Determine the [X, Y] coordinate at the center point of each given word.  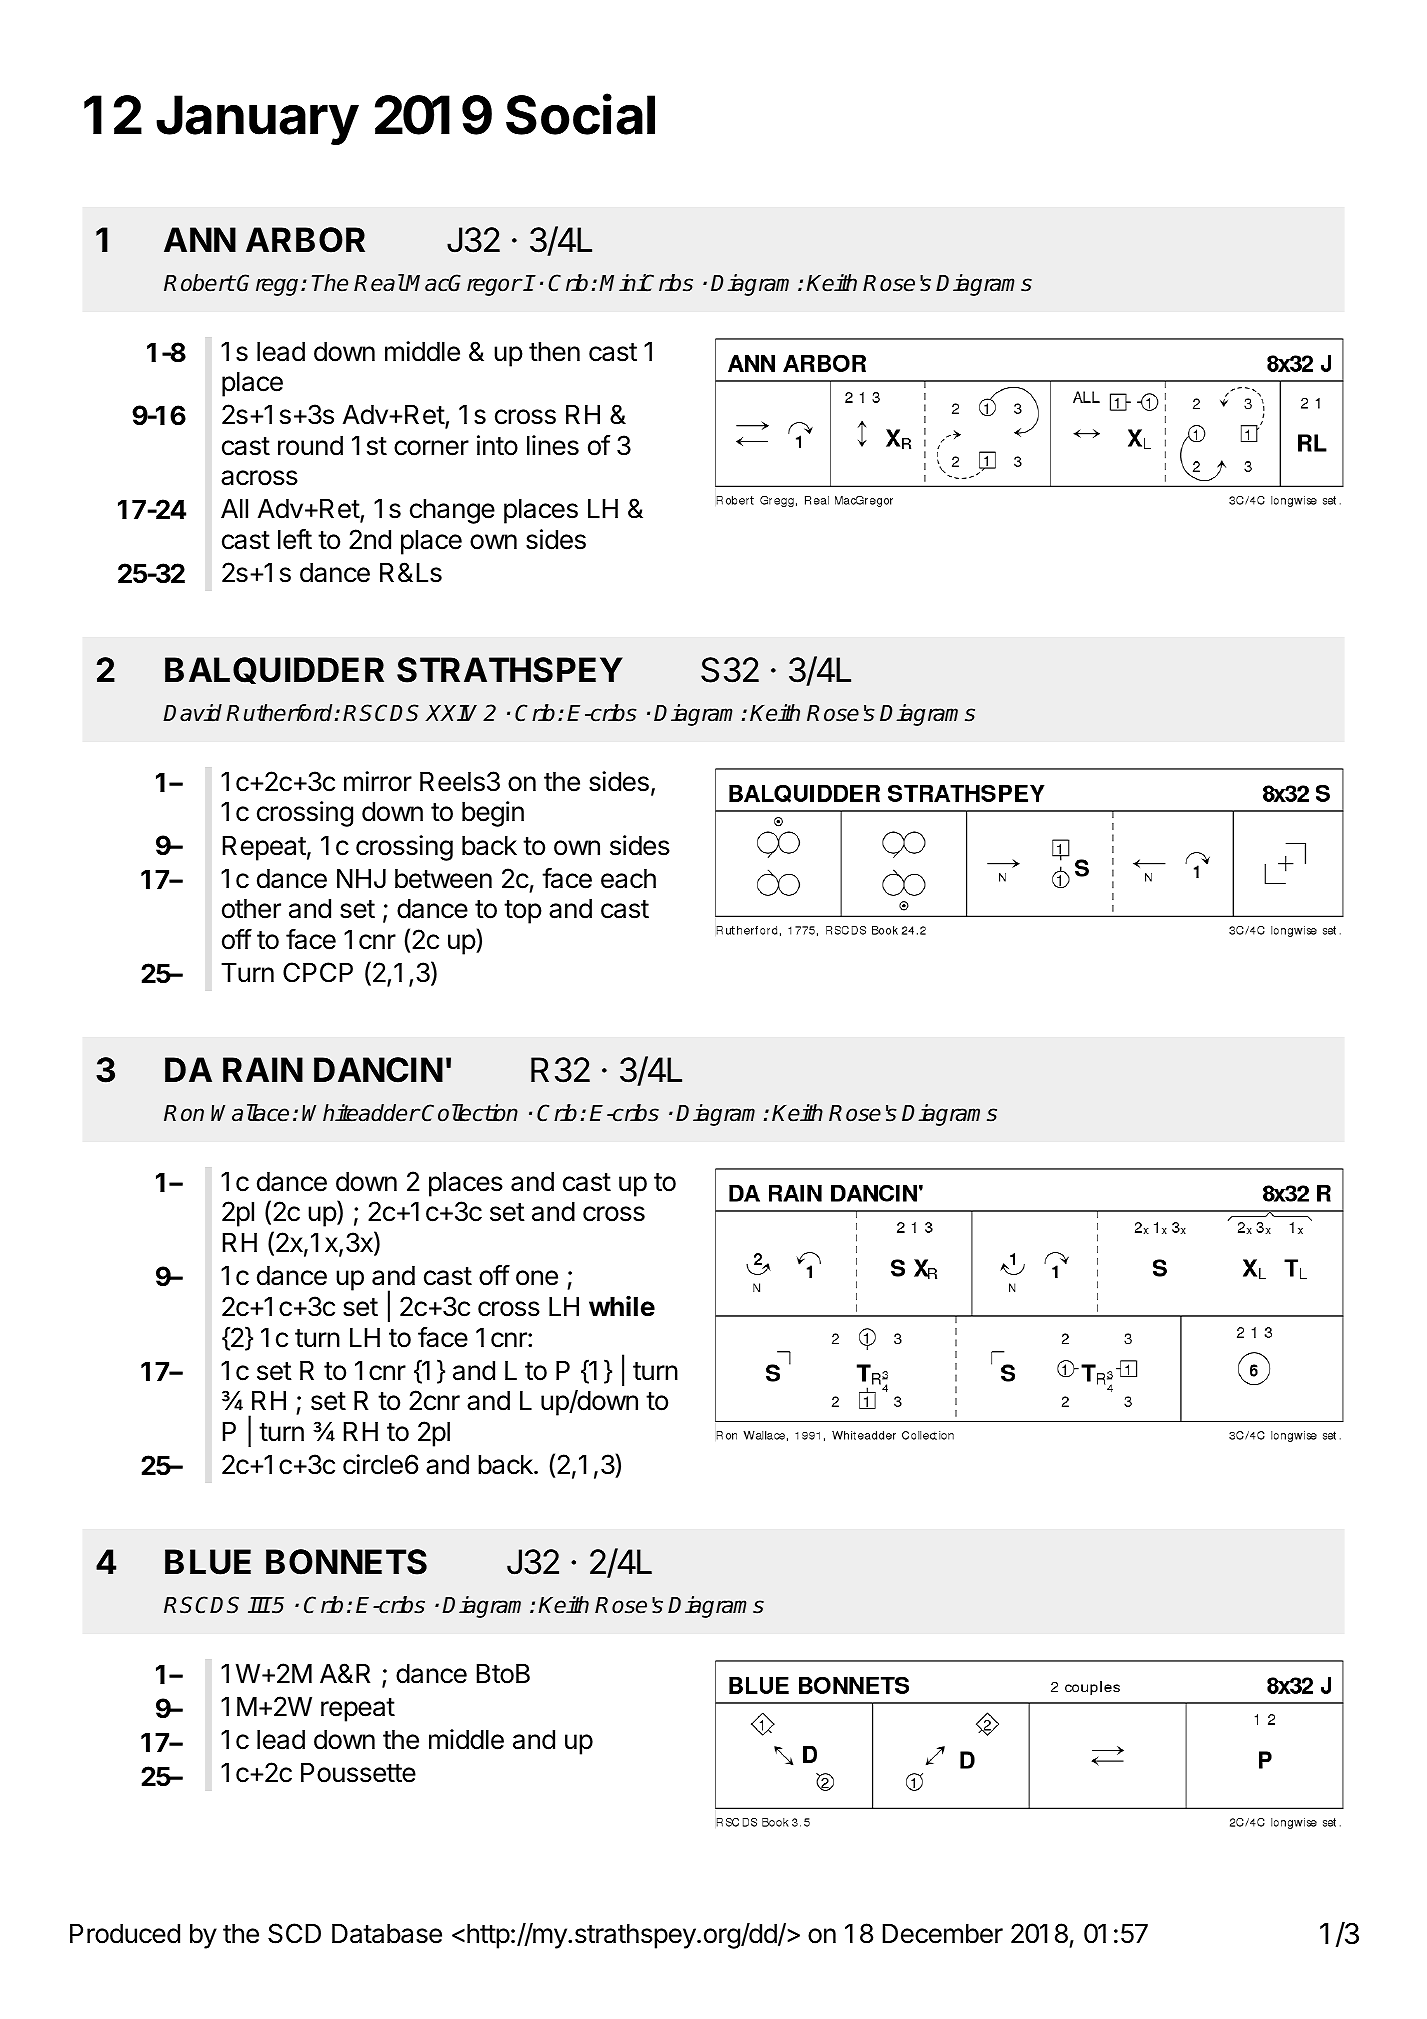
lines [553, 445]
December [943, 1934]
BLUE [208, 1562]
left [295, 539]
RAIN [263, 1069]
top [523, 912]
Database [387, 1934]
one [537, 1278]
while [622, 1306]
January [257, 120]
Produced [125, 1934]
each [628, 879]
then [554, 352]
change [452, 511]
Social [580, 114]
